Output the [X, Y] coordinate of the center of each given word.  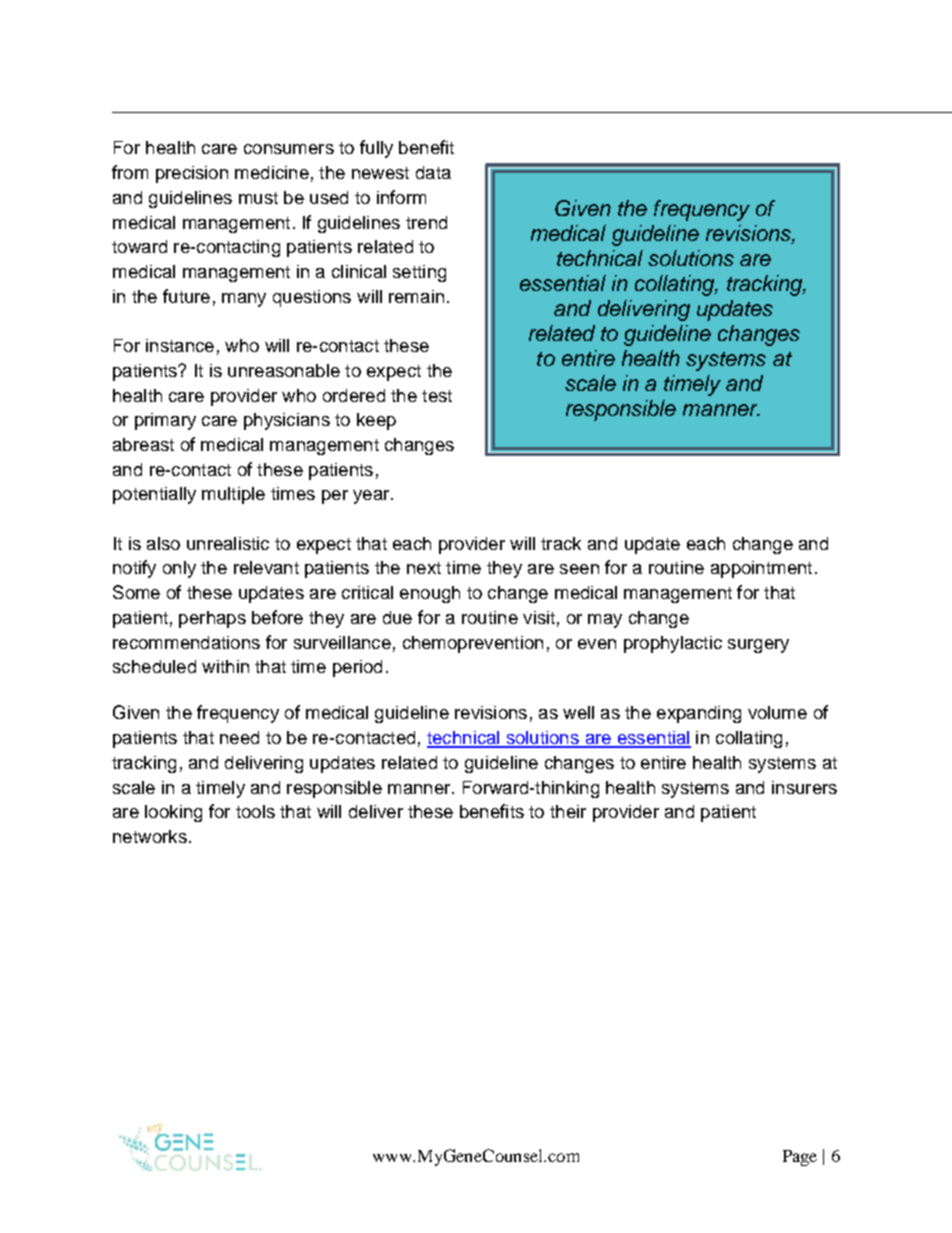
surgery [758, 646]
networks [150, 836]
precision [192, 174]
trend [426, 222]
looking [173, 813]
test [437, 396]
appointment [761, 569]
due [397, 617]
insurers [804, 787]
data [433, 172]
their [568, 811]
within [225, 666]
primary [165, 421]
